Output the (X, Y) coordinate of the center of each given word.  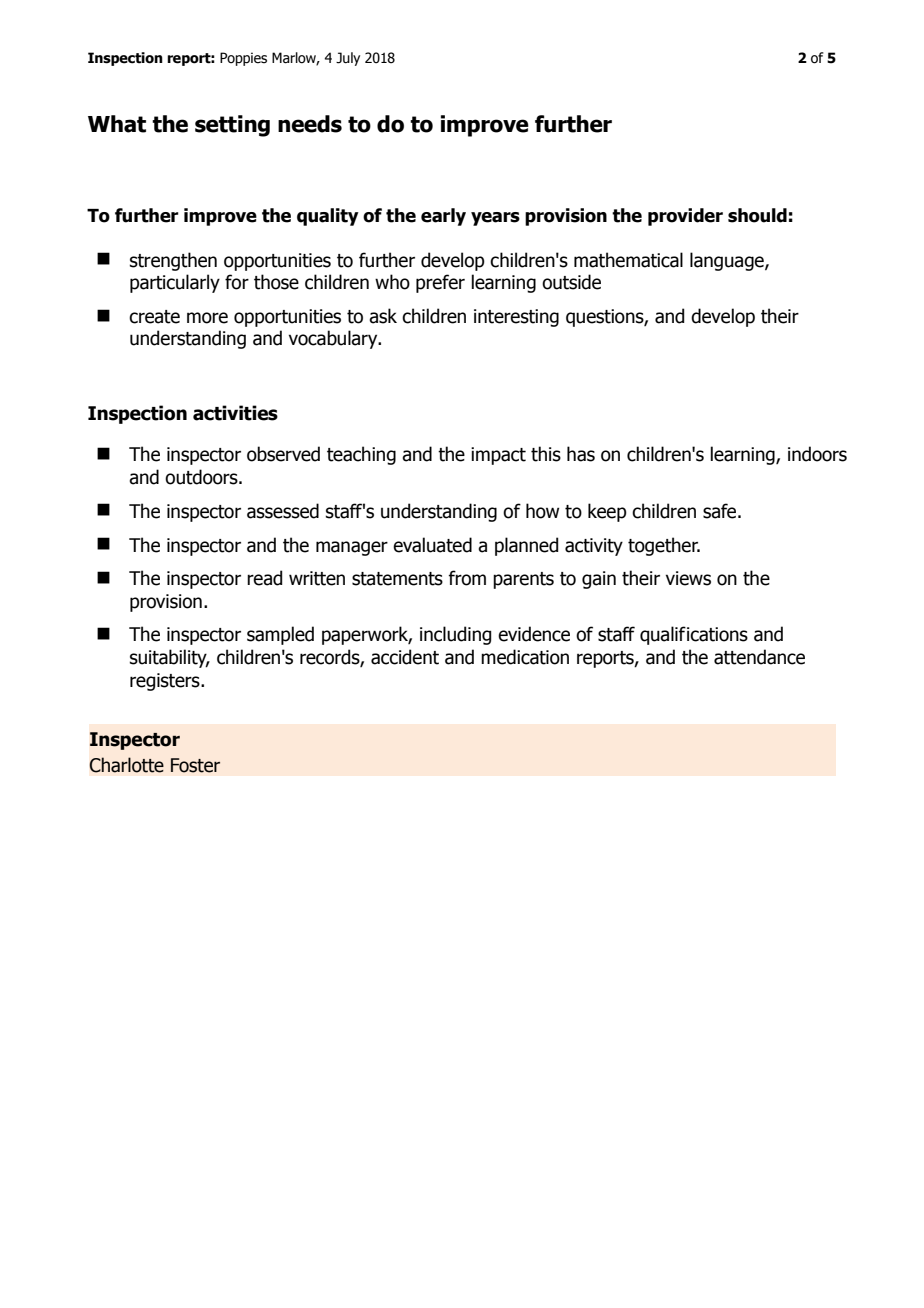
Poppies (243, 59)
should (757, 215)
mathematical (628, 260)
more (207, 318)
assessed (283, 511)
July (348, 59)
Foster (195, 765)
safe (721, 511)
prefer (440, 283)
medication (525, 657)
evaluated (432, 545)
